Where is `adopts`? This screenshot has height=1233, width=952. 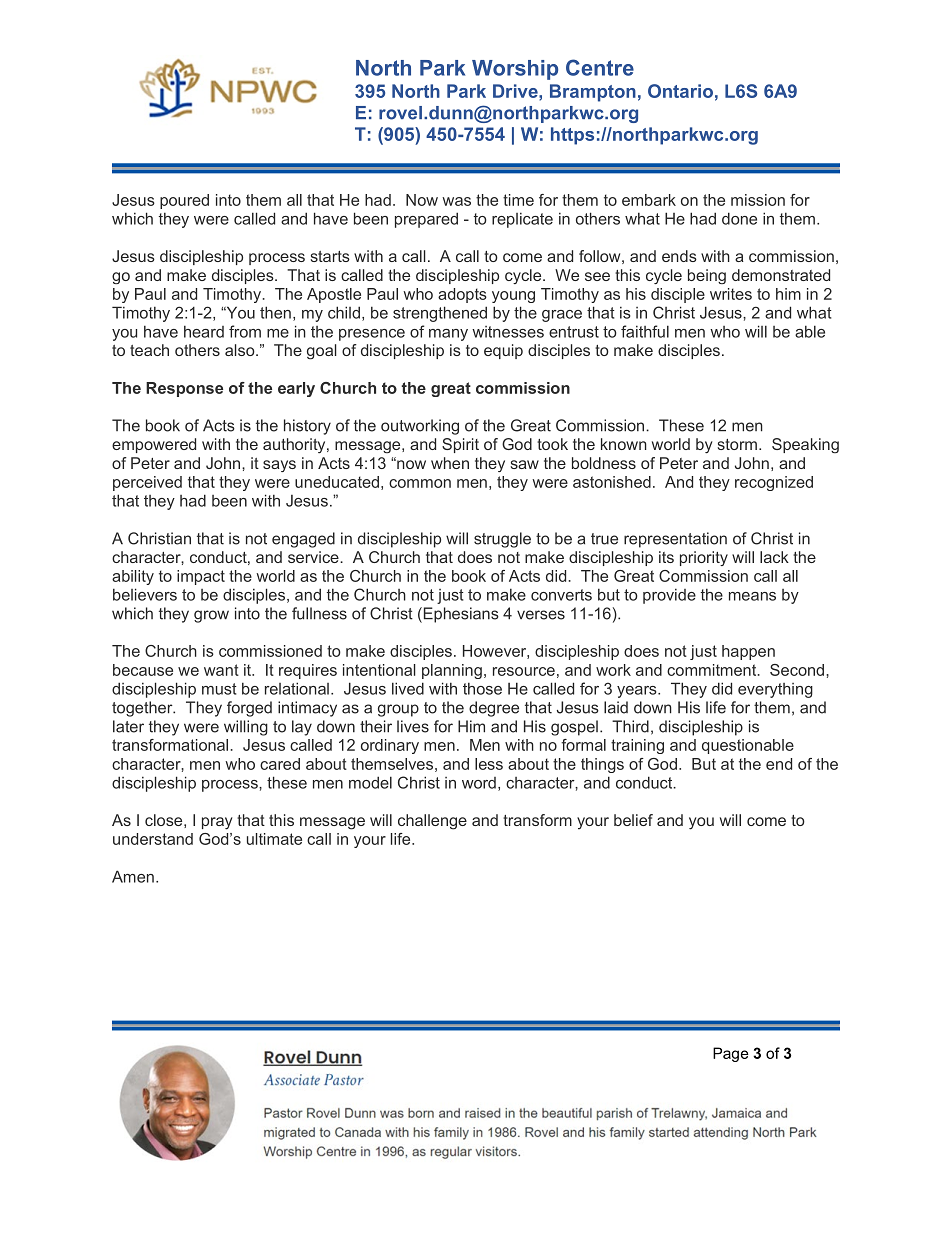 adopts is located at coordinates (462, 295).
